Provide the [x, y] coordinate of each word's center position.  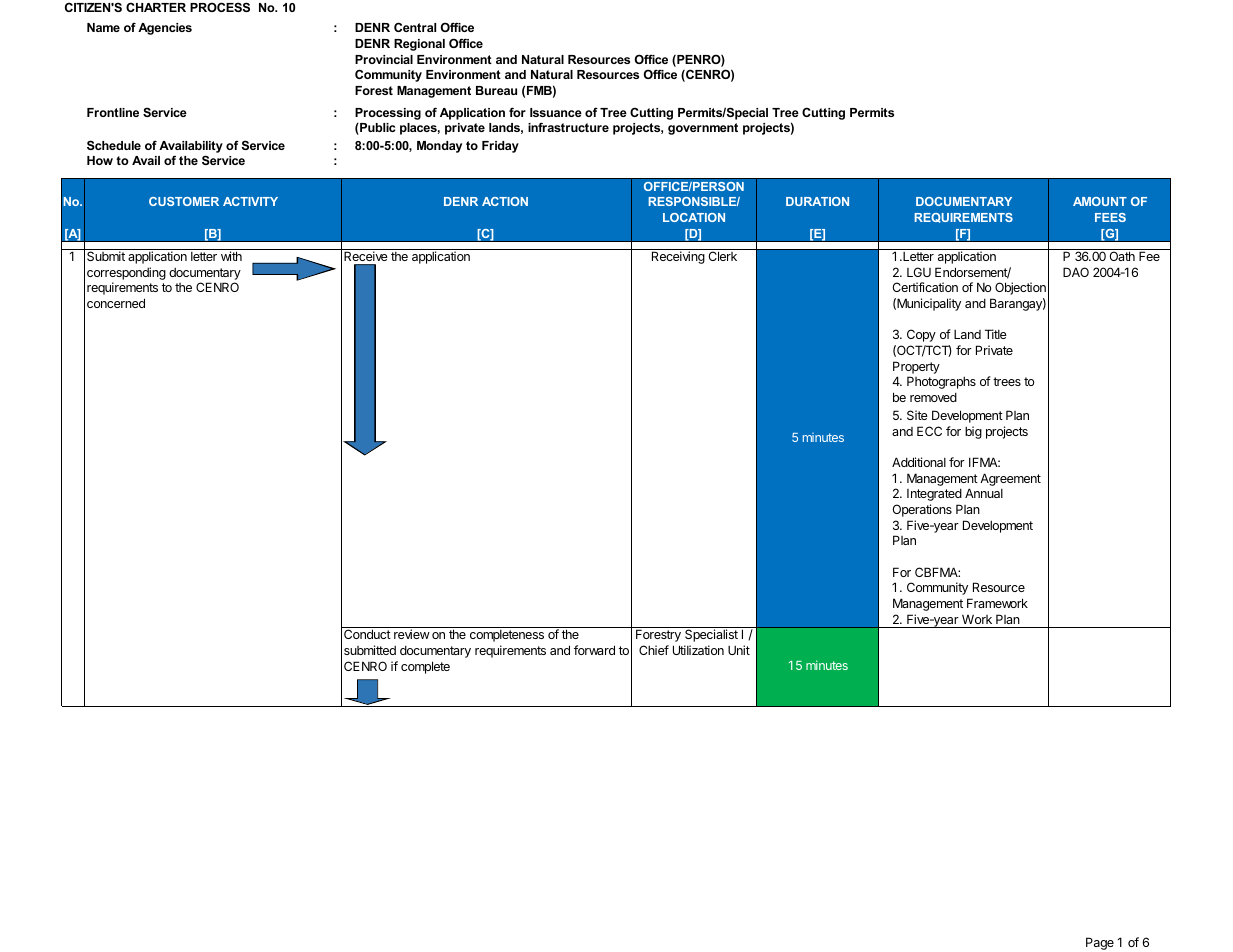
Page [1100, 943]
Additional [919, 462]
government [703, 129]
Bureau [496, 90]
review [412, 634]
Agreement [1010, 479]
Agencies [165, 29]
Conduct [367, 634]
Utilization [698, 650]
